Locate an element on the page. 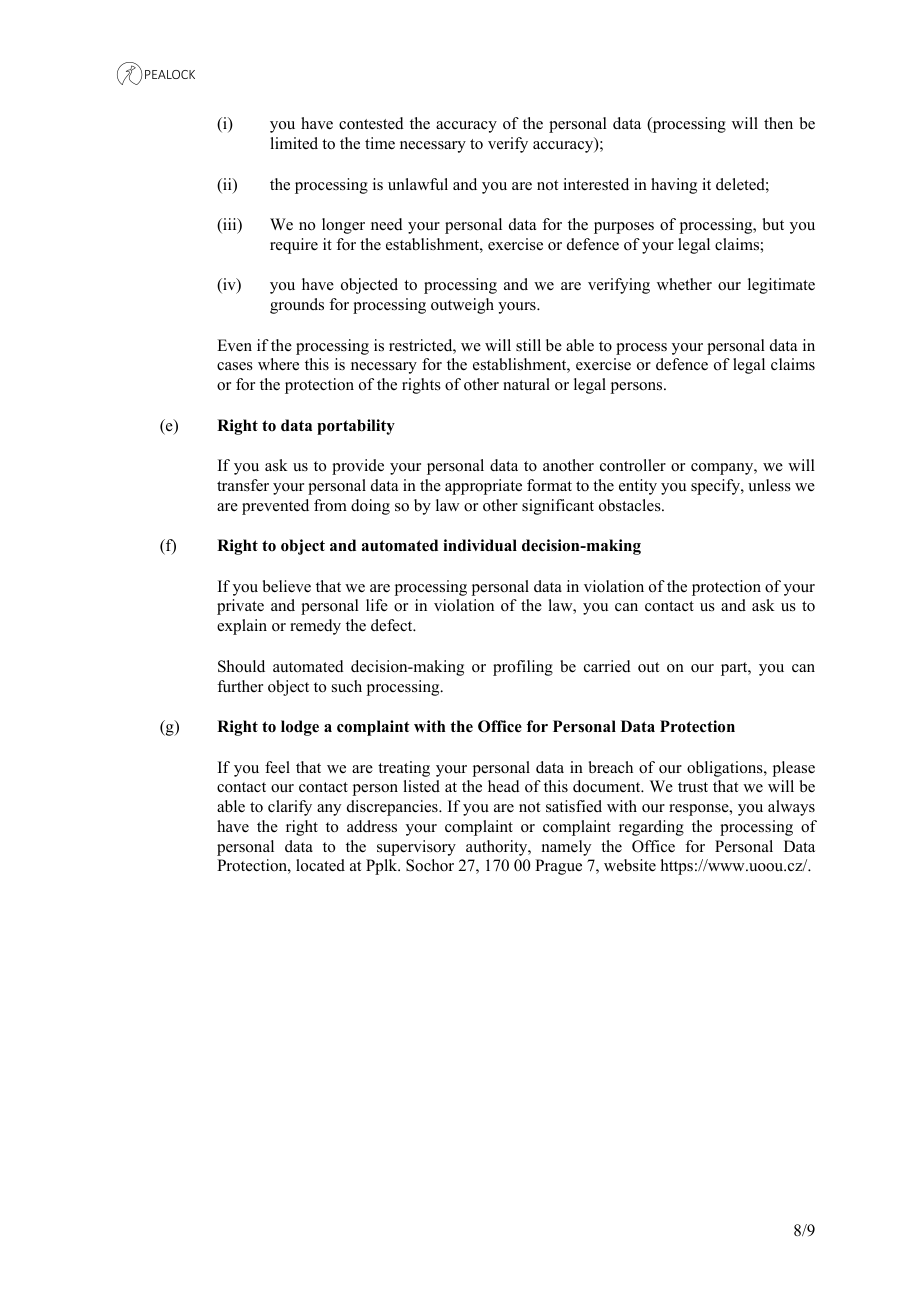 Image resolution: width=924 pixels, height=1308 pixels. profiling is located at coordinates (523, 668).
